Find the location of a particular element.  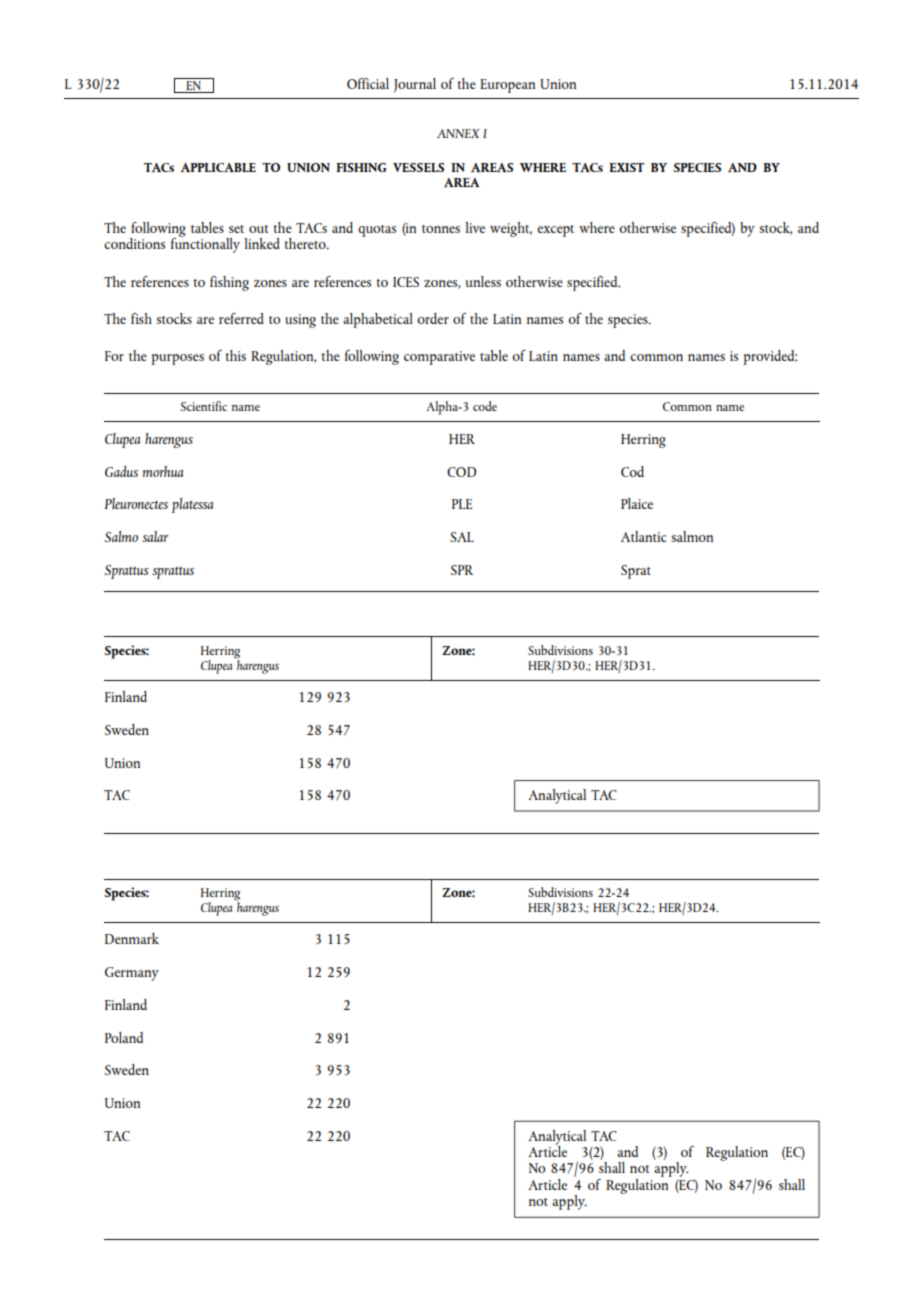

unless is located at coordinates (483, 281).
